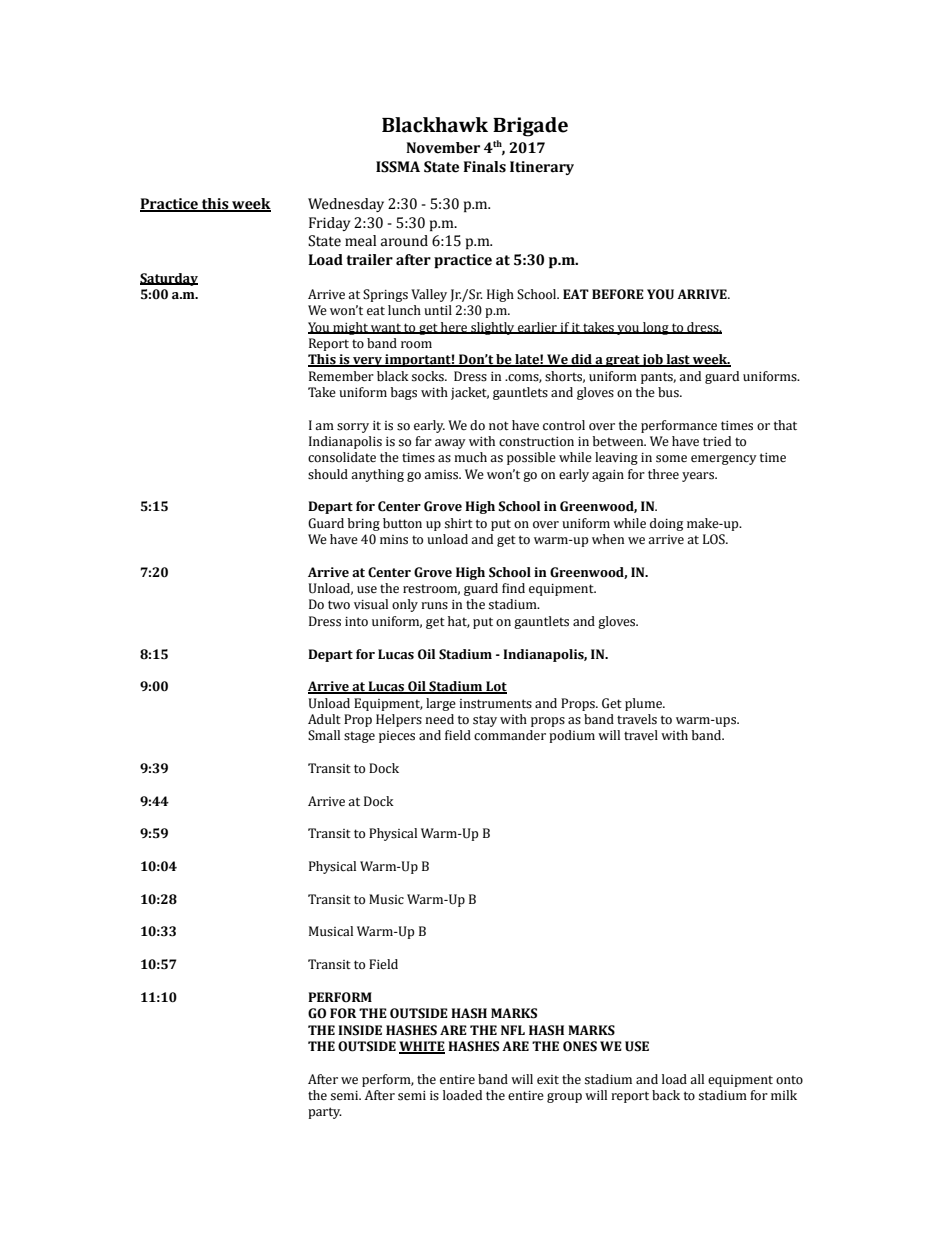  Describe the element at coordinates (434, 606) in the image. I see `runs` at that location.
